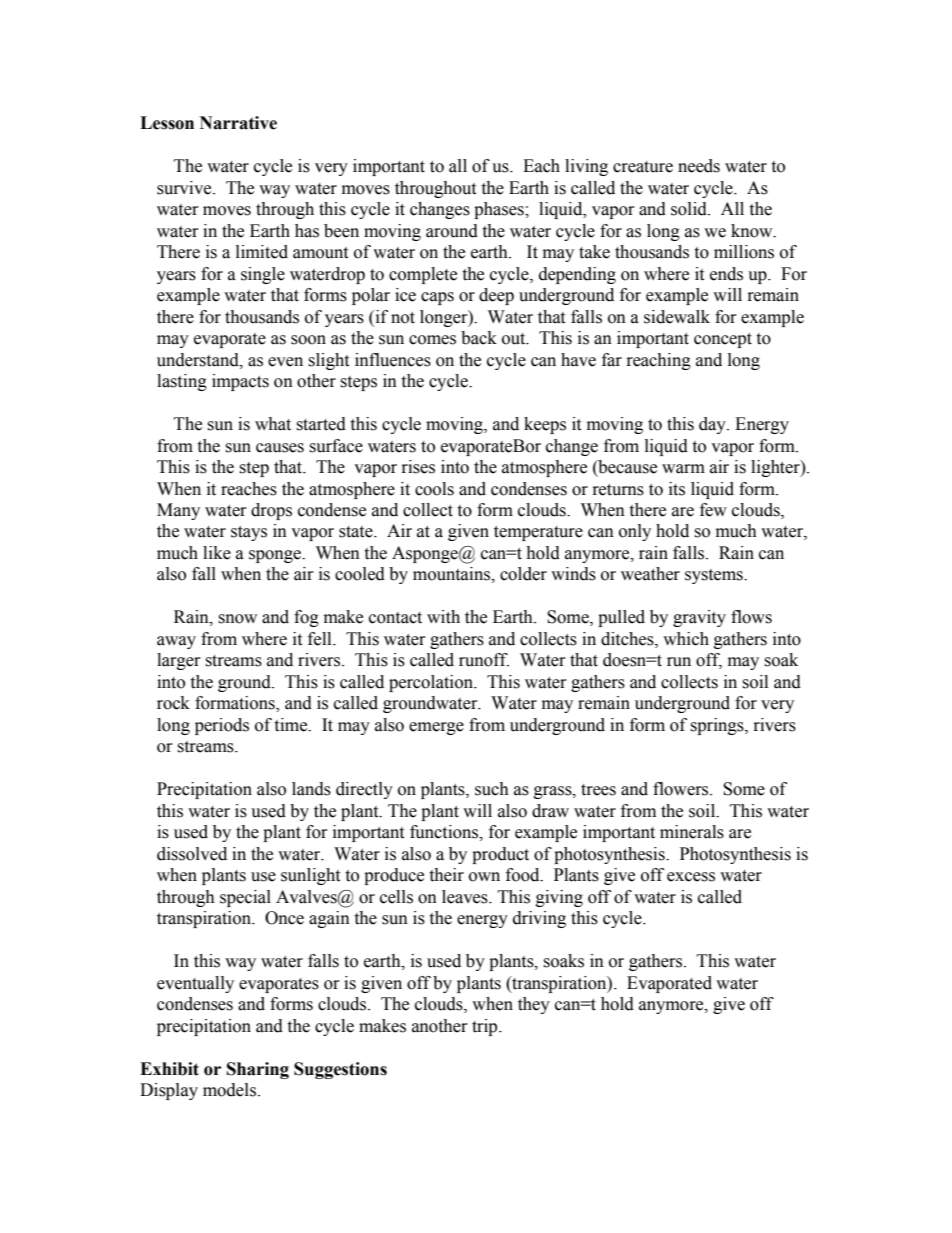 The width and height of the screenshot is (952, 1233). I want to click on few, so click(713, 510).
